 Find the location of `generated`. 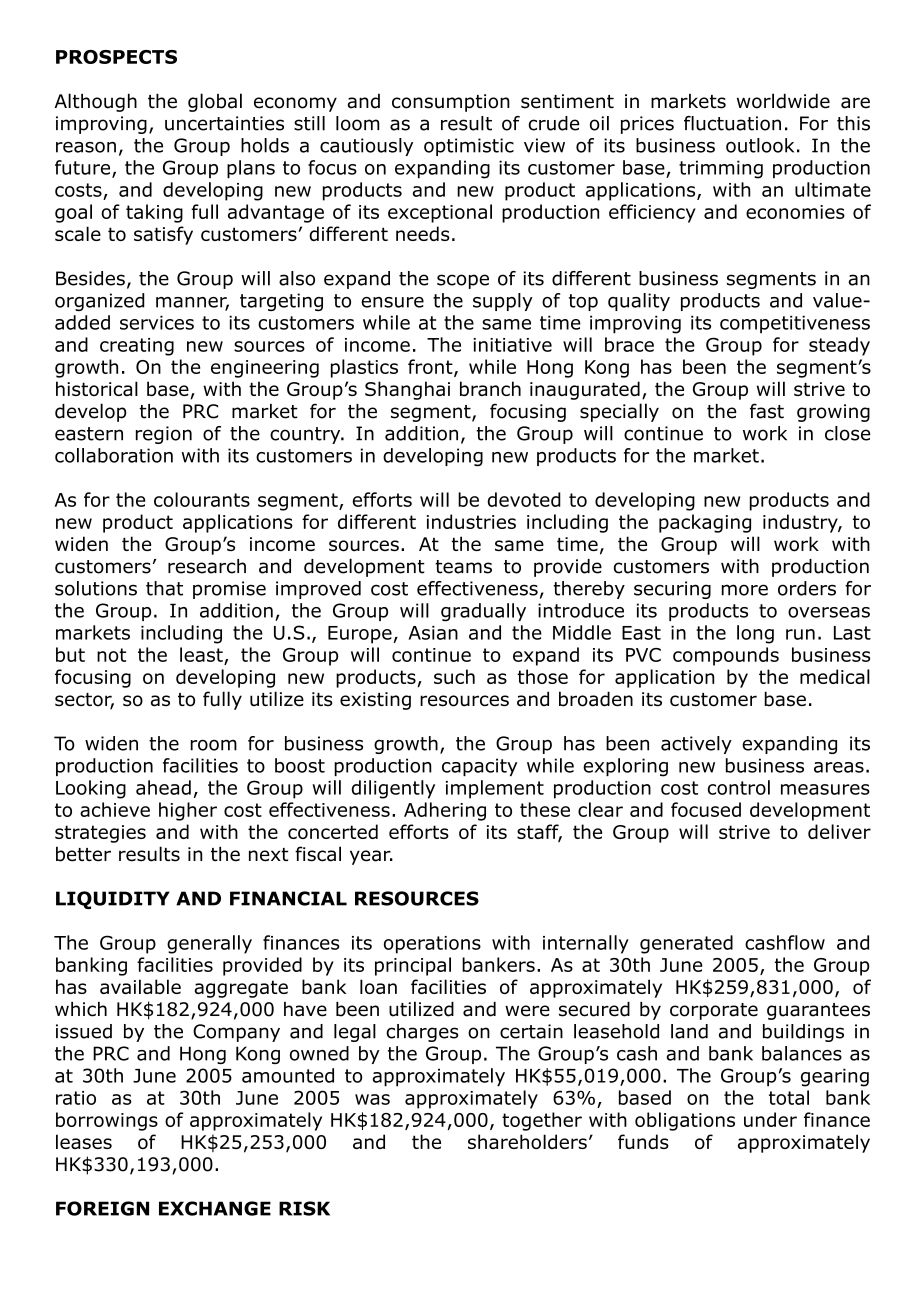

generated is located at coordinates (686, 944).
